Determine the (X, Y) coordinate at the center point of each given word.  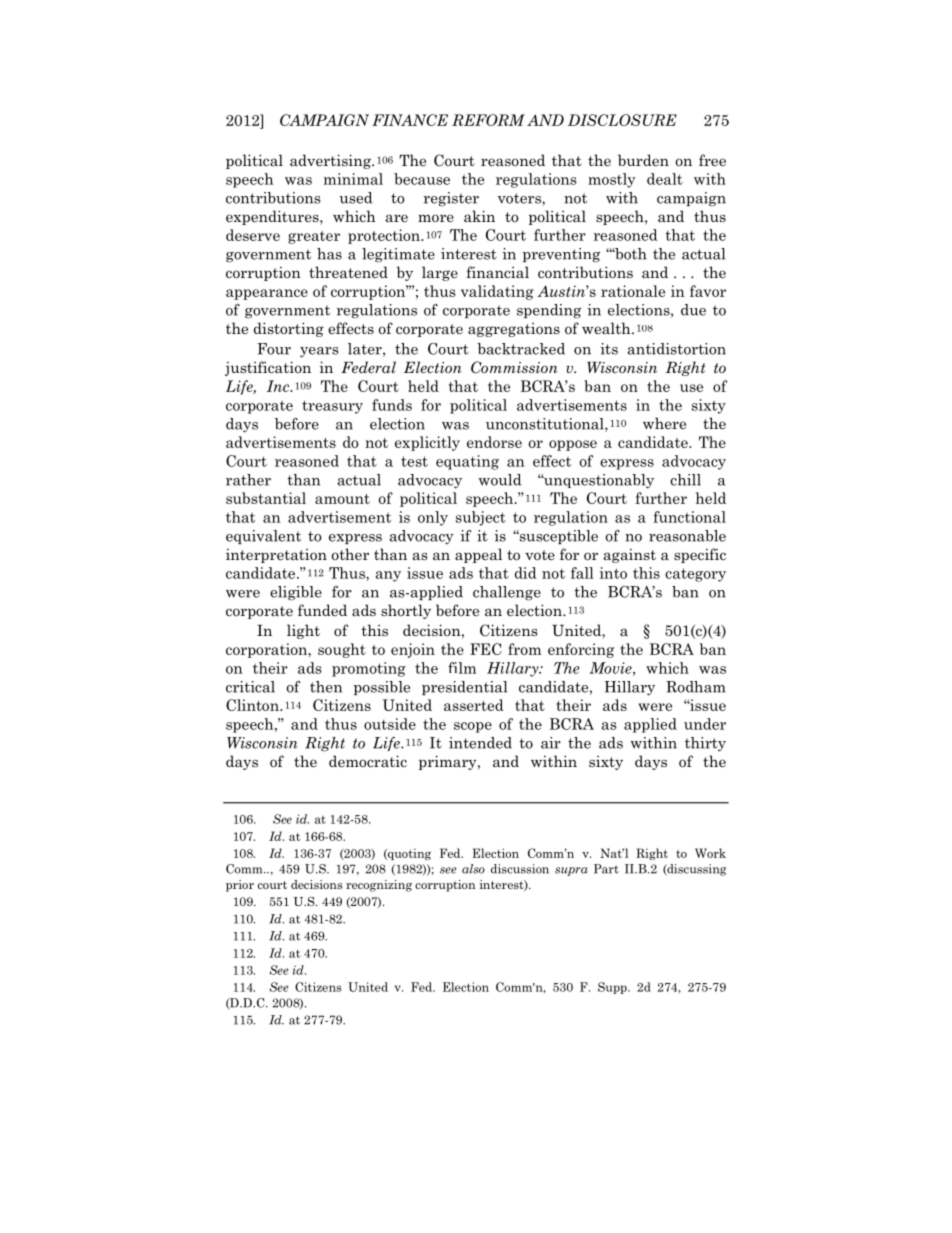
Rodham (695, 687)
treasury (332, 407)
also (473, 869)
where (664, 423)
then (326, 687)
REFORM (488, 120)
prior (240, 886)
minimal (353, 179)
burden (643, 160)
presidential (464, 688)
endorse (494, 442)
